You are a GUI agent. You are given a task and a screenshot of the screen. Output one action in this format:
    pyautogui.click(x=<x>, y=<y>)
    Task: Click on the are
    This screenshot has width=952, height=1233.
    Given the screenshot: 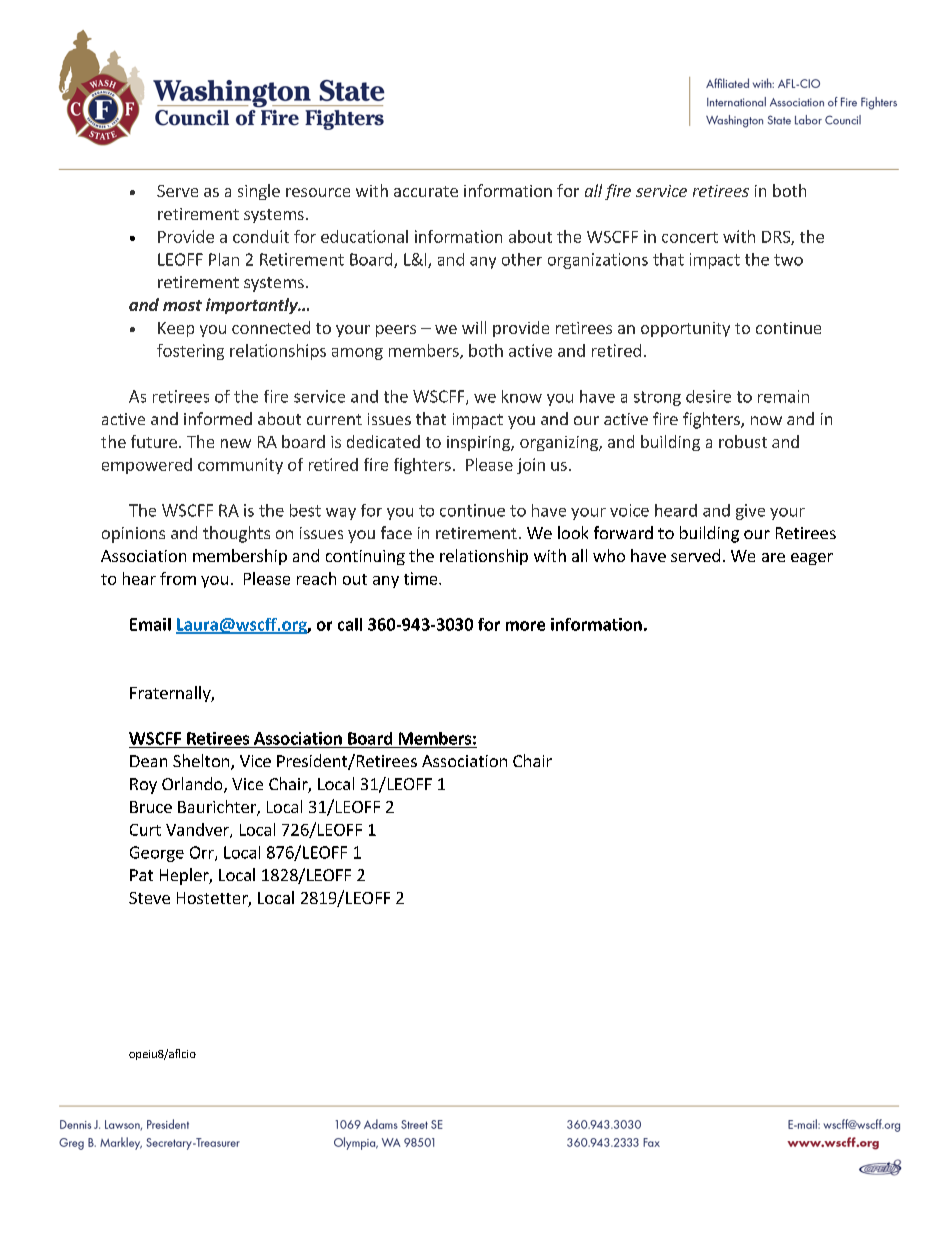 What is the action you would take?
    pyautogui.click(x=773, y=557)
